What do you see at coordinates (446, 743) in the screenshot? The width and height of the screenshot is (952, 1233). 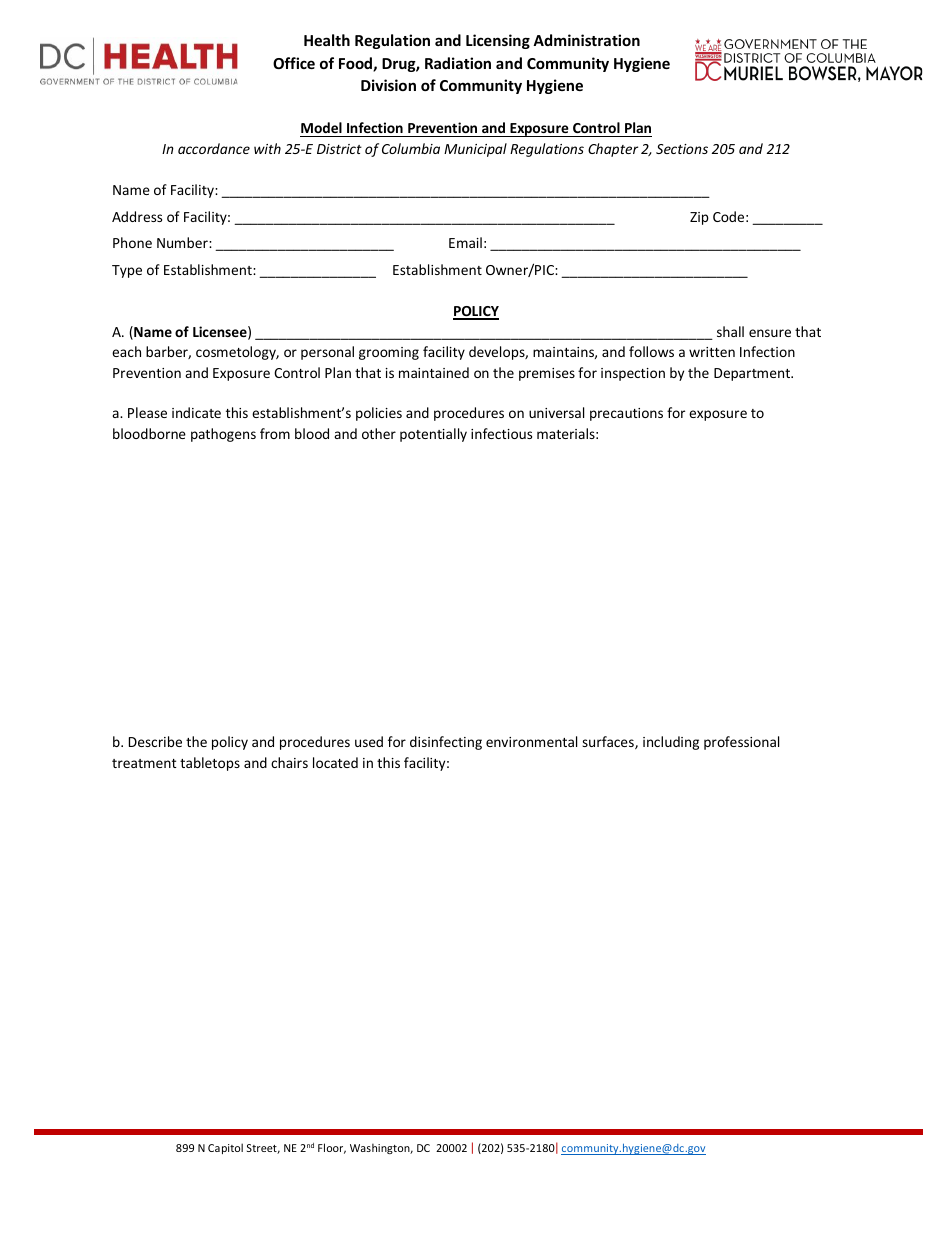 I see `disinfecting` at bounding box center [446, 743].
